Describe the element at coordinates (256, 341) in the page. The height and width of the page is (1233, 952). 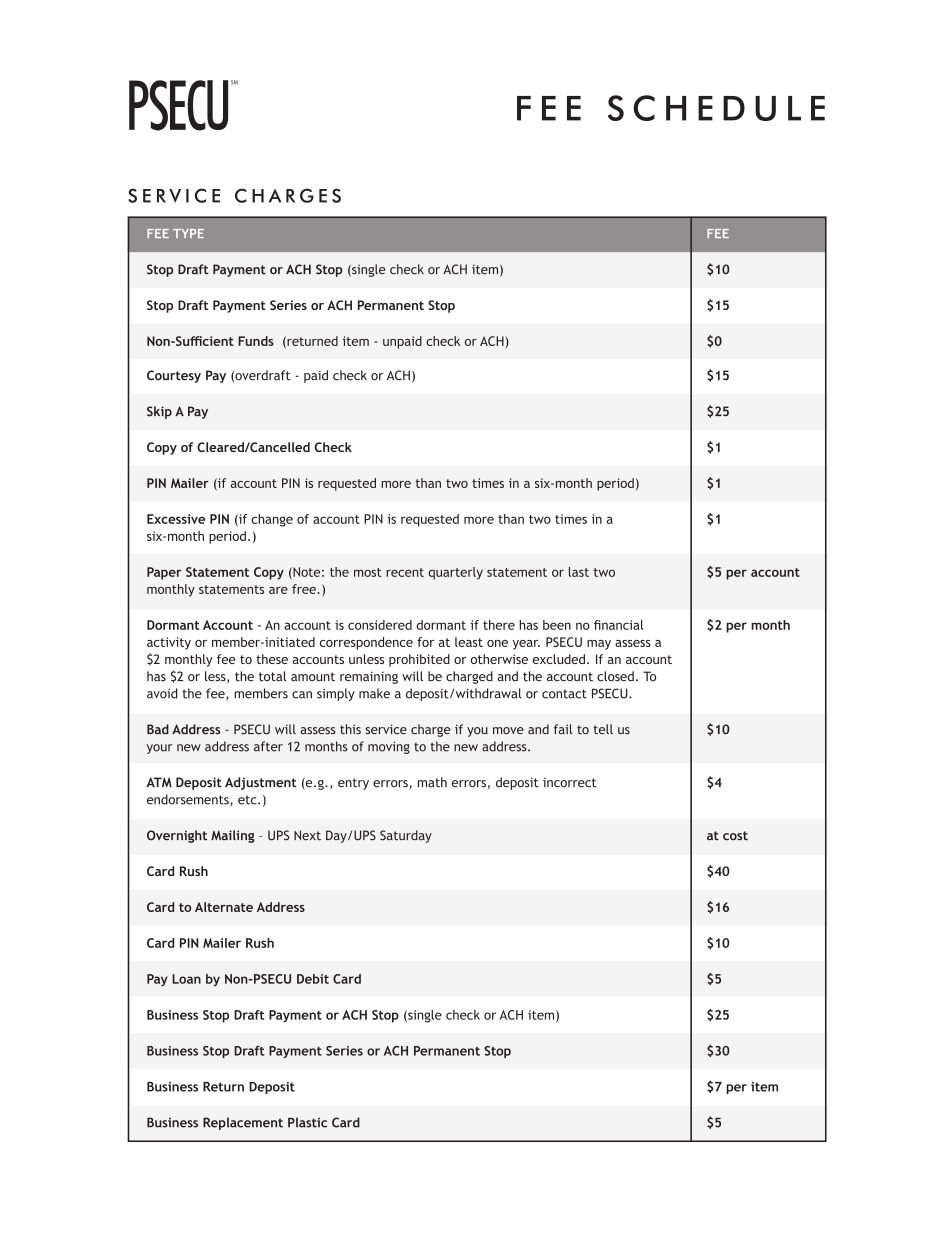
I see `Funds` at that location.
